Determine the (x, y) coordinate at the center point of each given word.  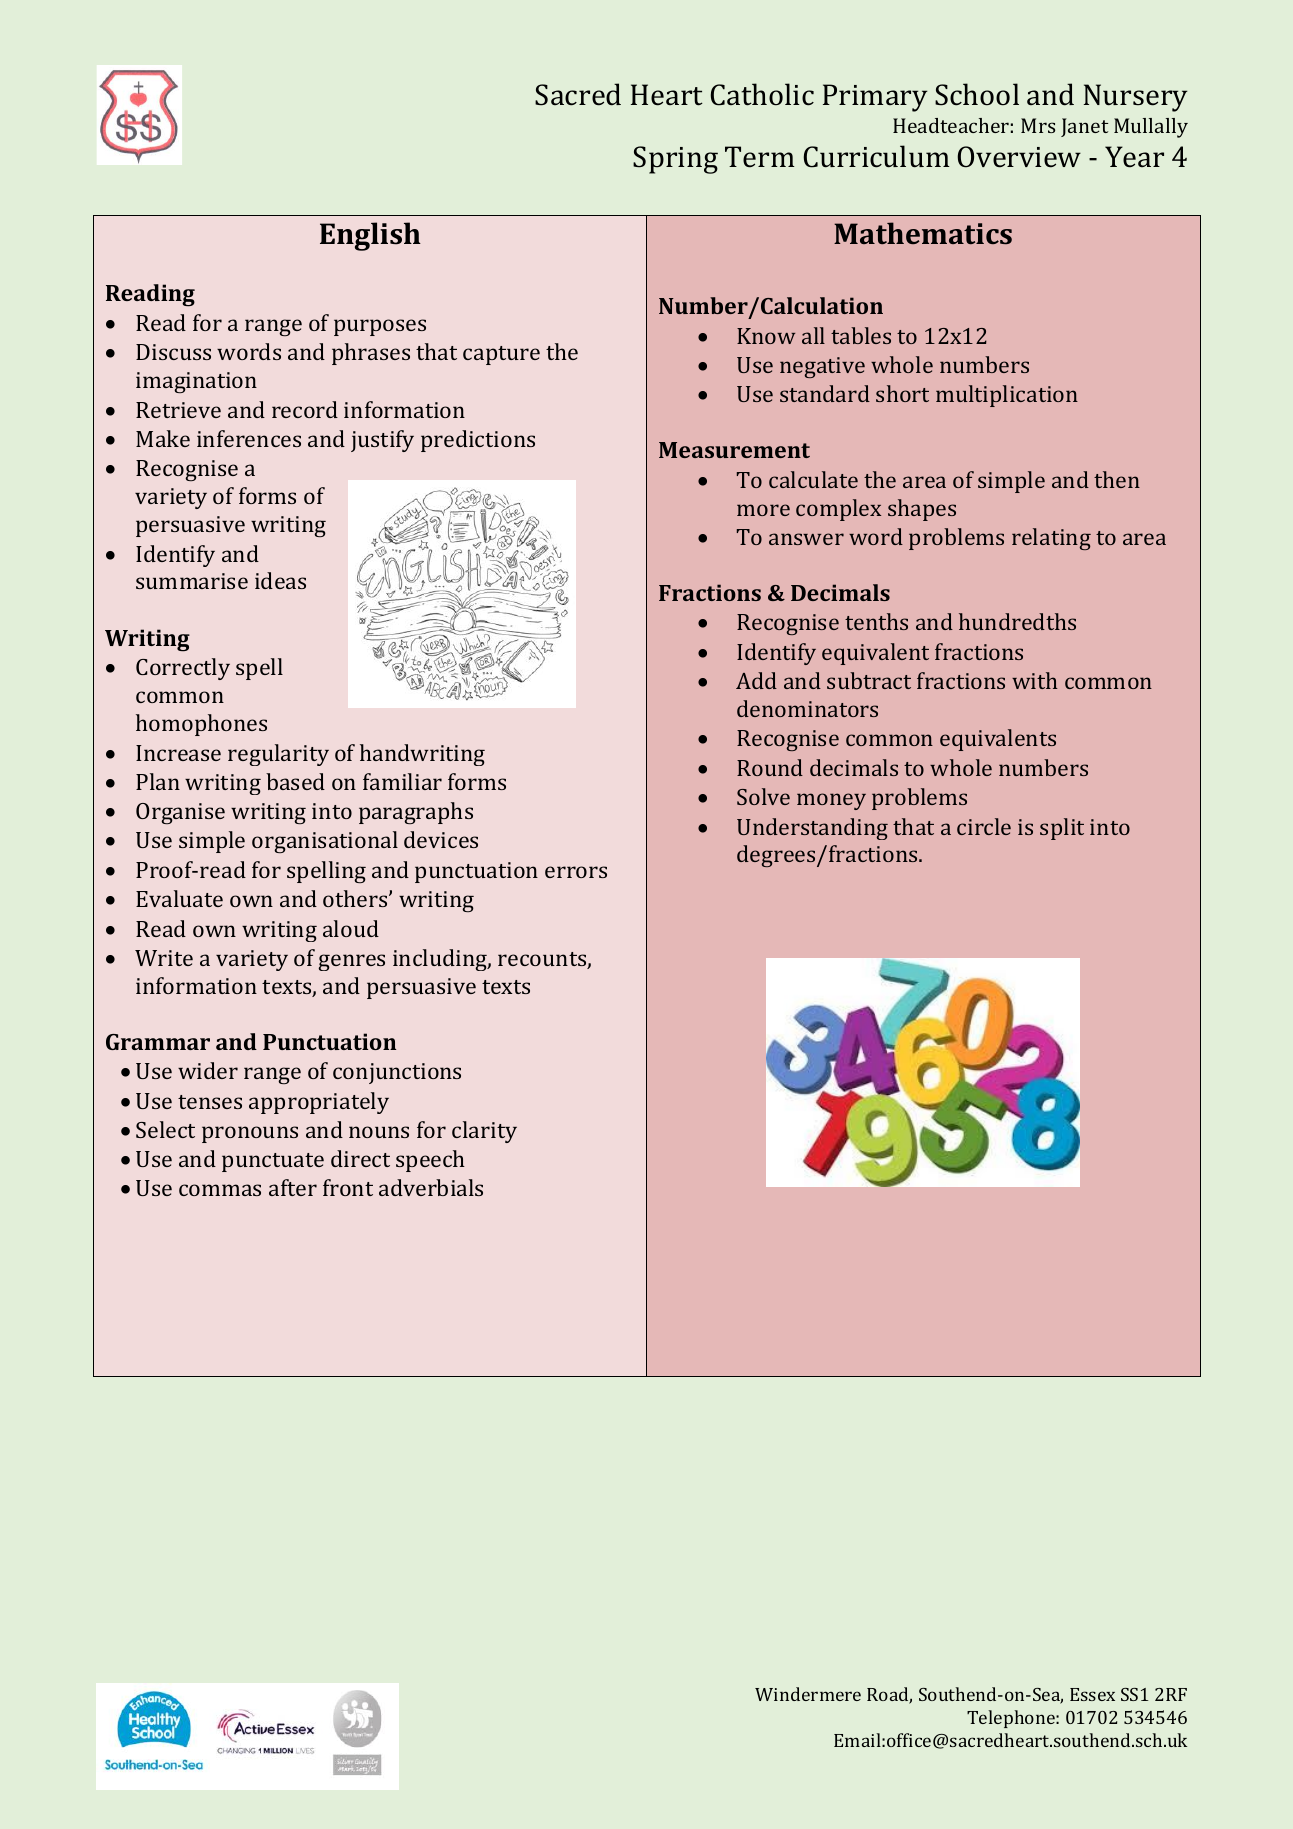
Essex (1092, 1694)
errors (576, 872)
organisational (325, 842)
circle (984, 826)
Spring (675, 160)
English (370, 236)
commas (220, 1190)
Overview (1019, 157)
